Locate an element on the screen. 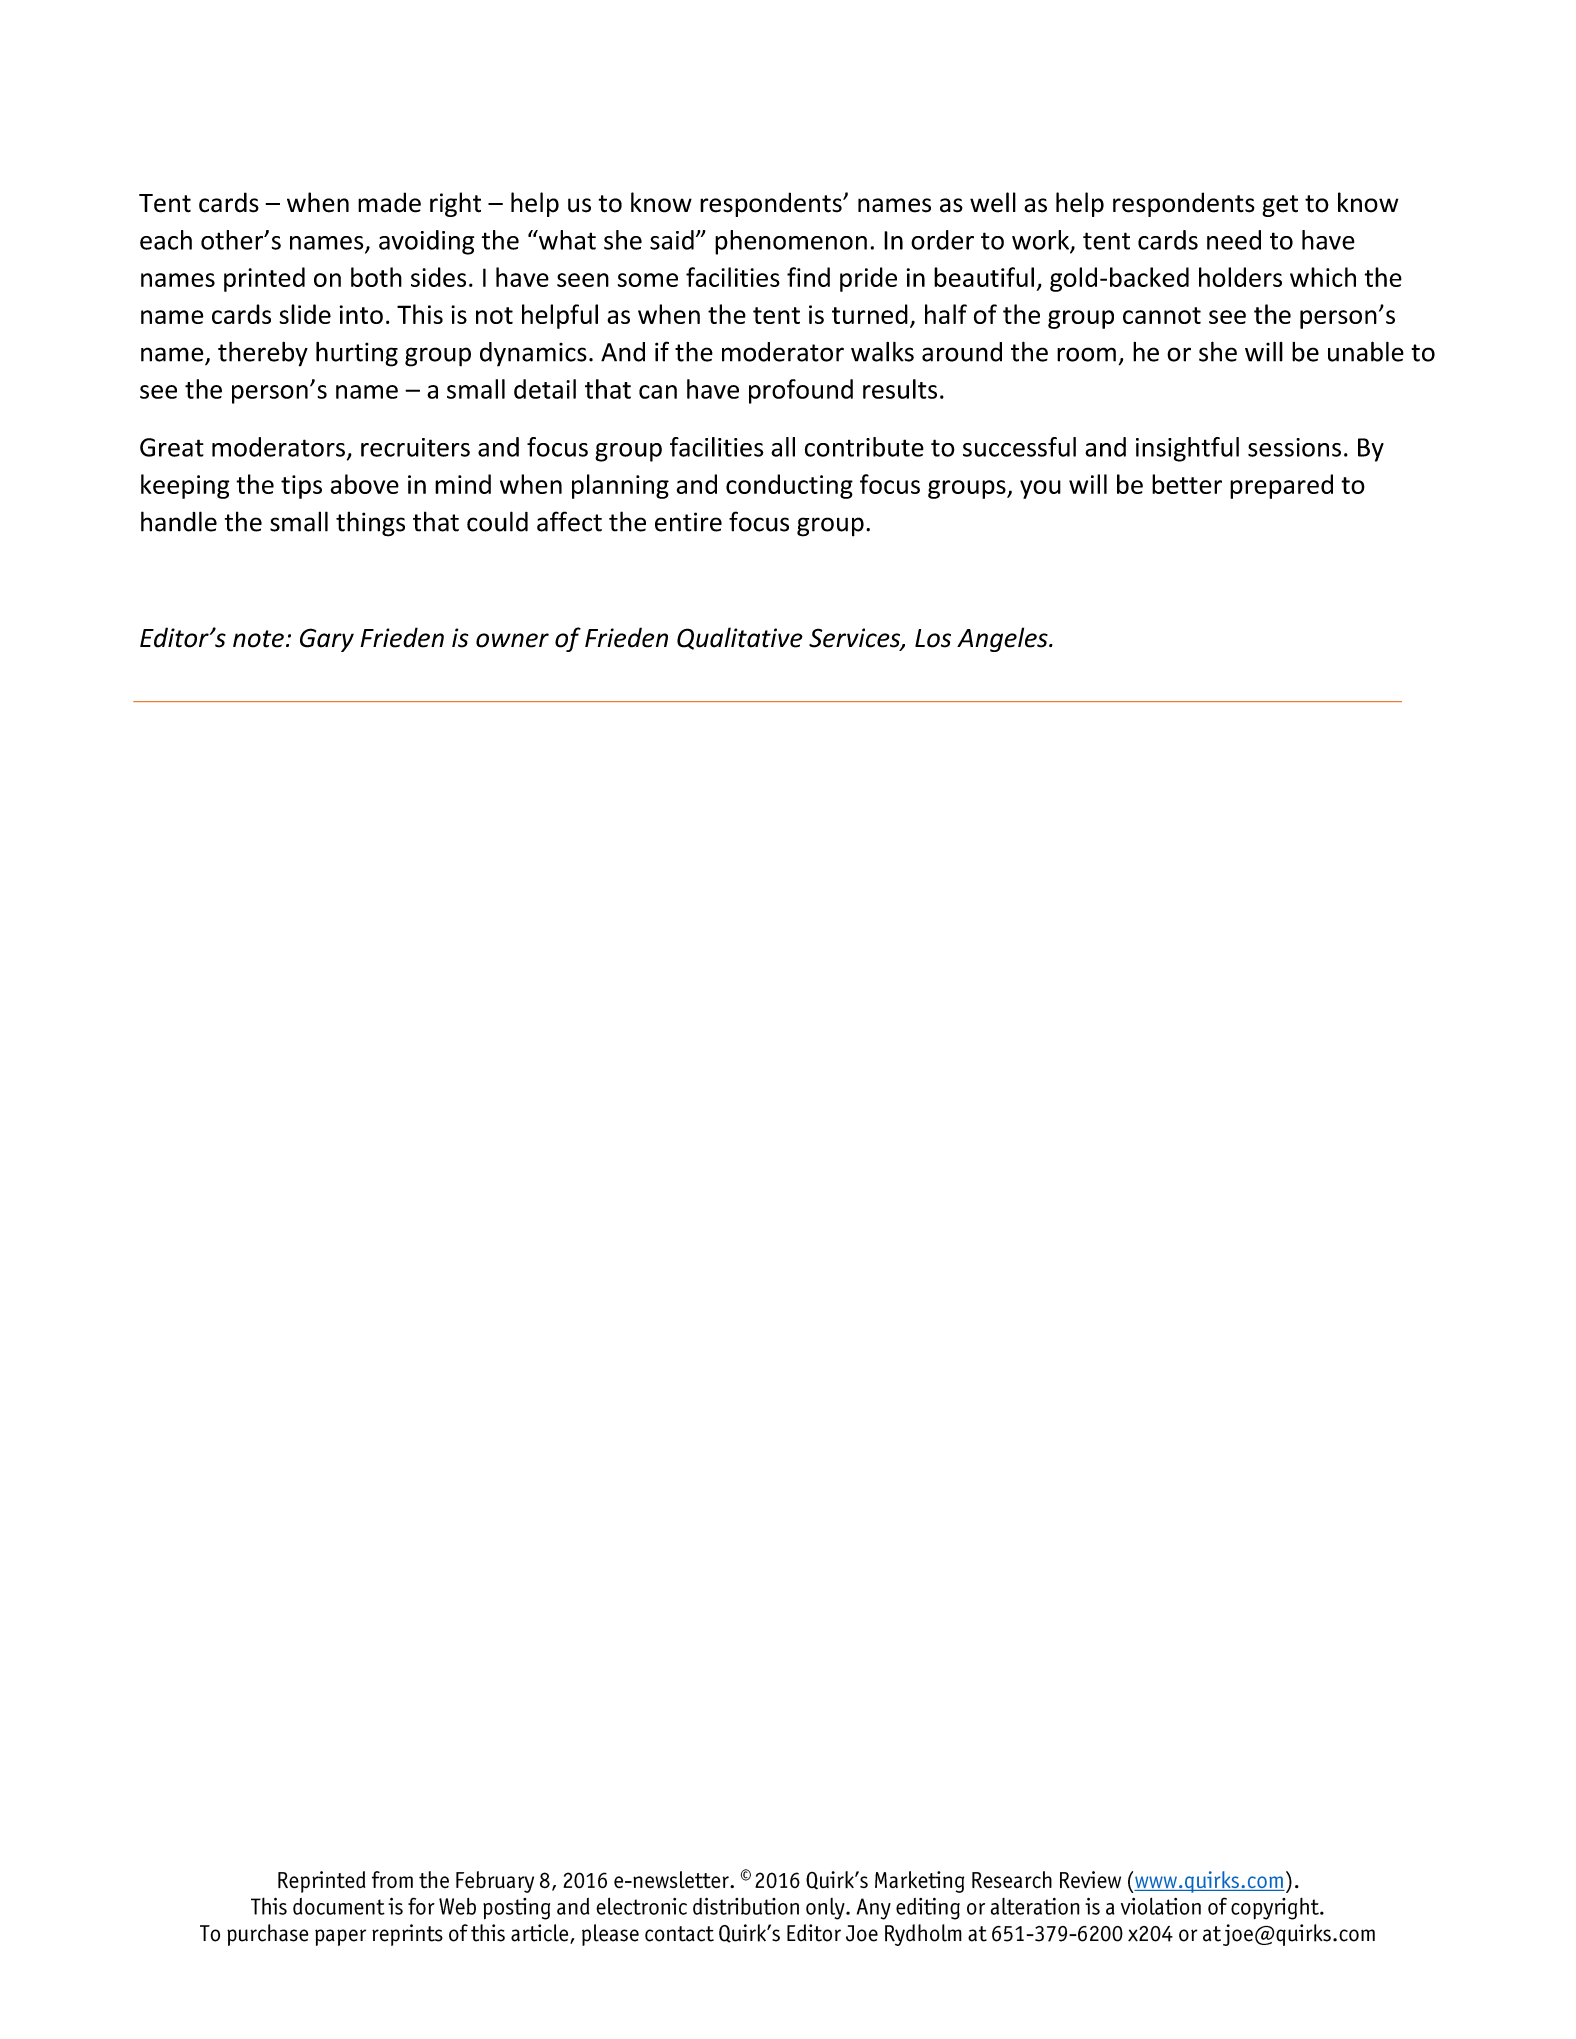 The image size is (1576, 2039). recruiters is located at coordinates (415, 447).
